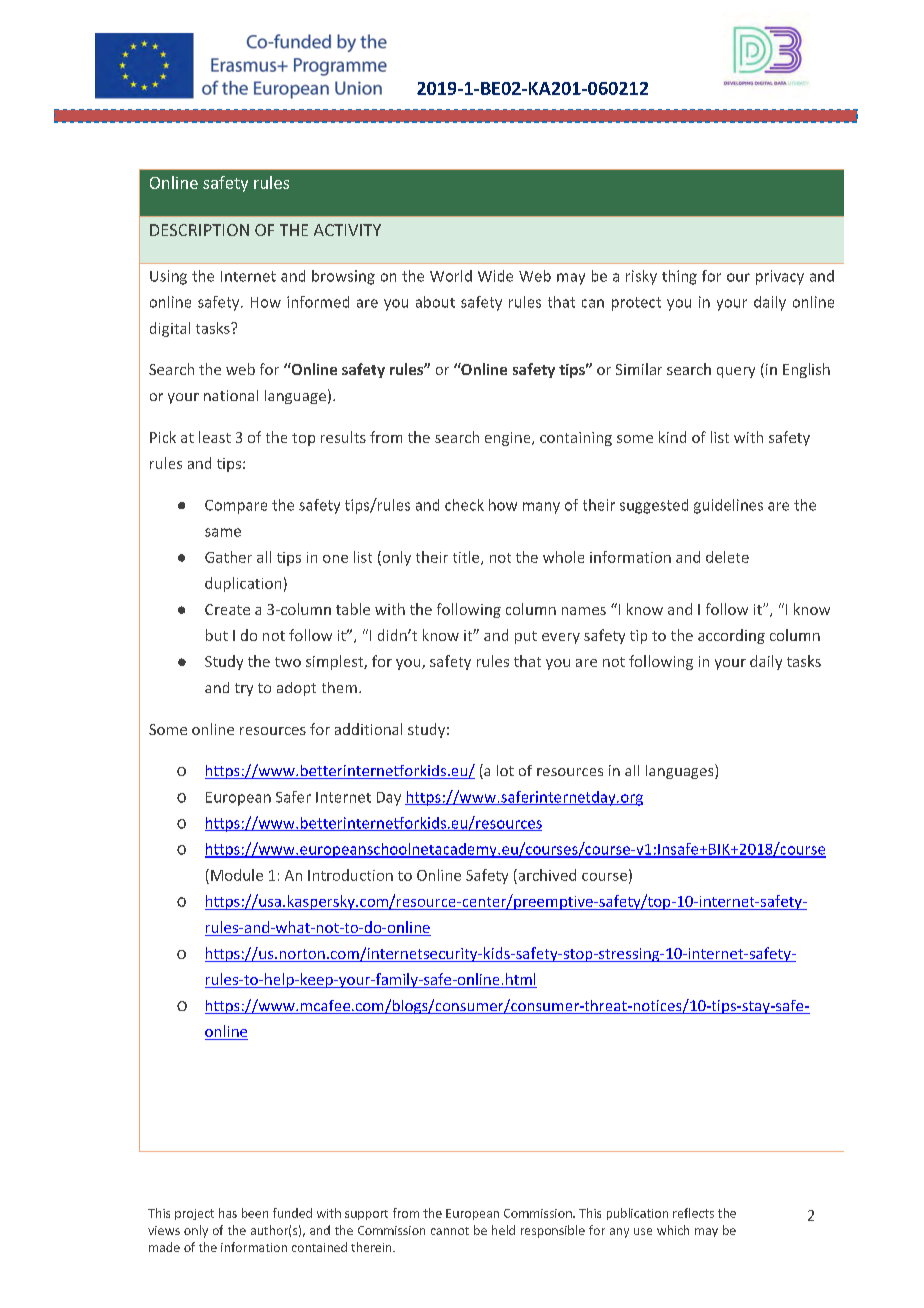 This screenshot has height=1308, width=924. What do you see at coordinates (464, 505) in the screenshot?
I see `check` at bounding box center [464, 505].
